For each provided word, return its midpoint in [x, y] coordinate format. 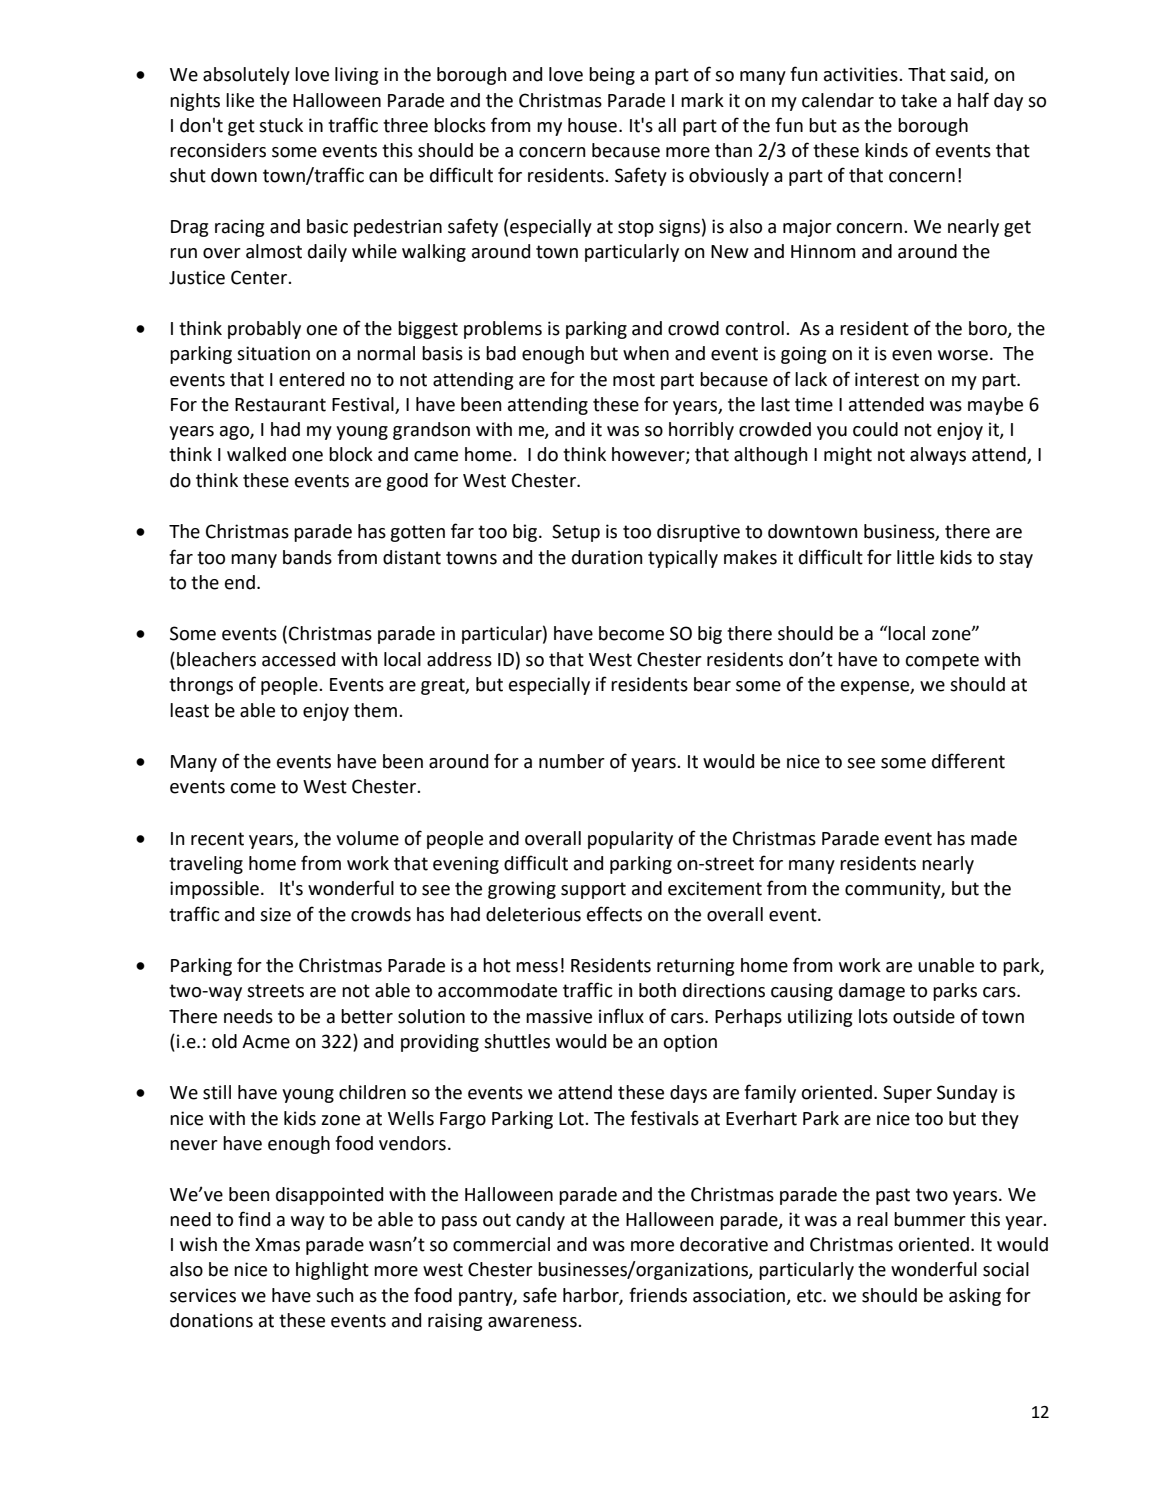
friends [658, 1295]
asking [975, 1297]
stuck [281, 125]
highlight [332, 1271]
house [592, 125]
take [919, 100]
